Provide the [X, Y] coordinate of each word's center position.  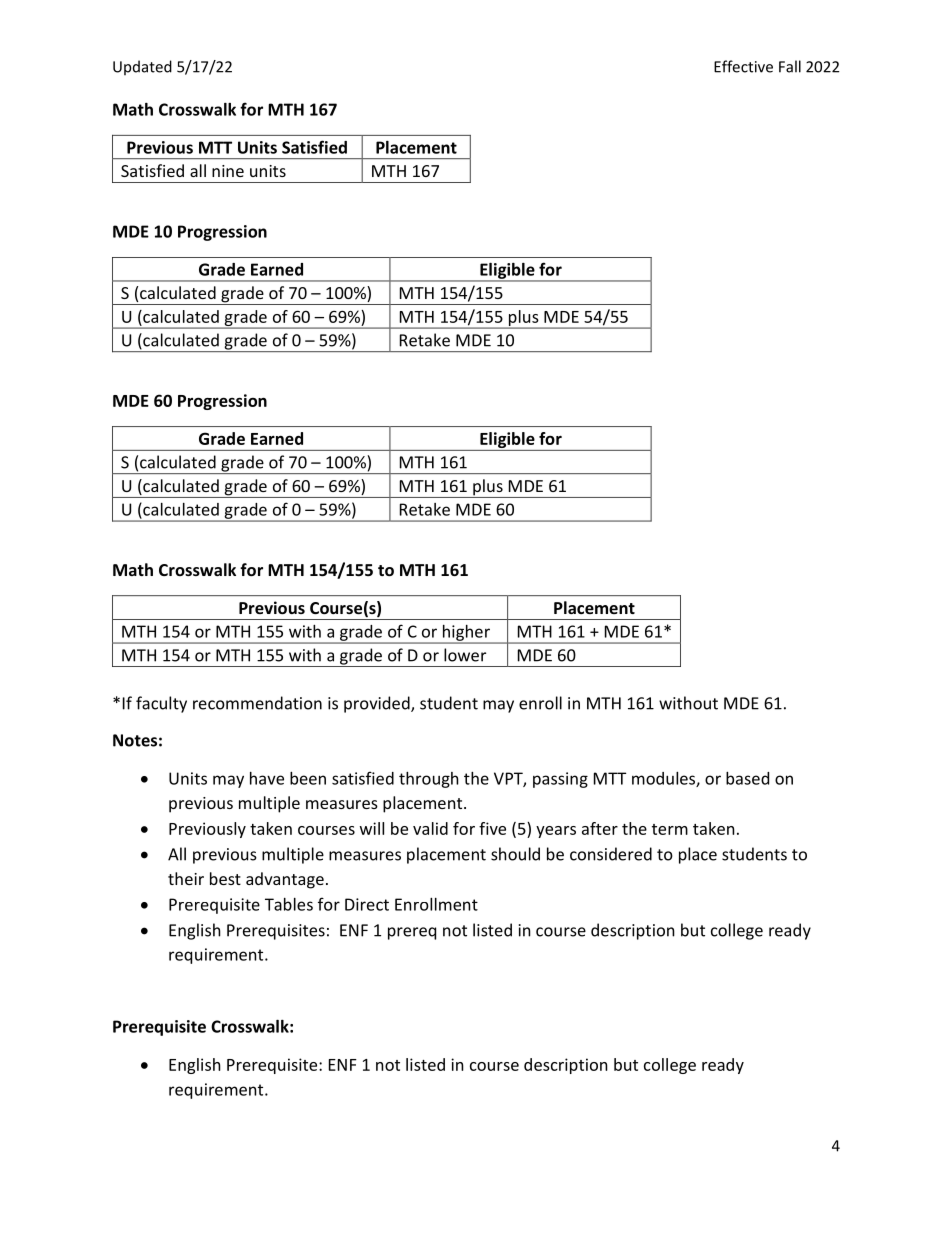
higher [466, 634]
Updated [142, 68]
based [747, 778]
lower [465, 655]
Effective [743, 66]
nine [228, 171]
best [225, 878]
